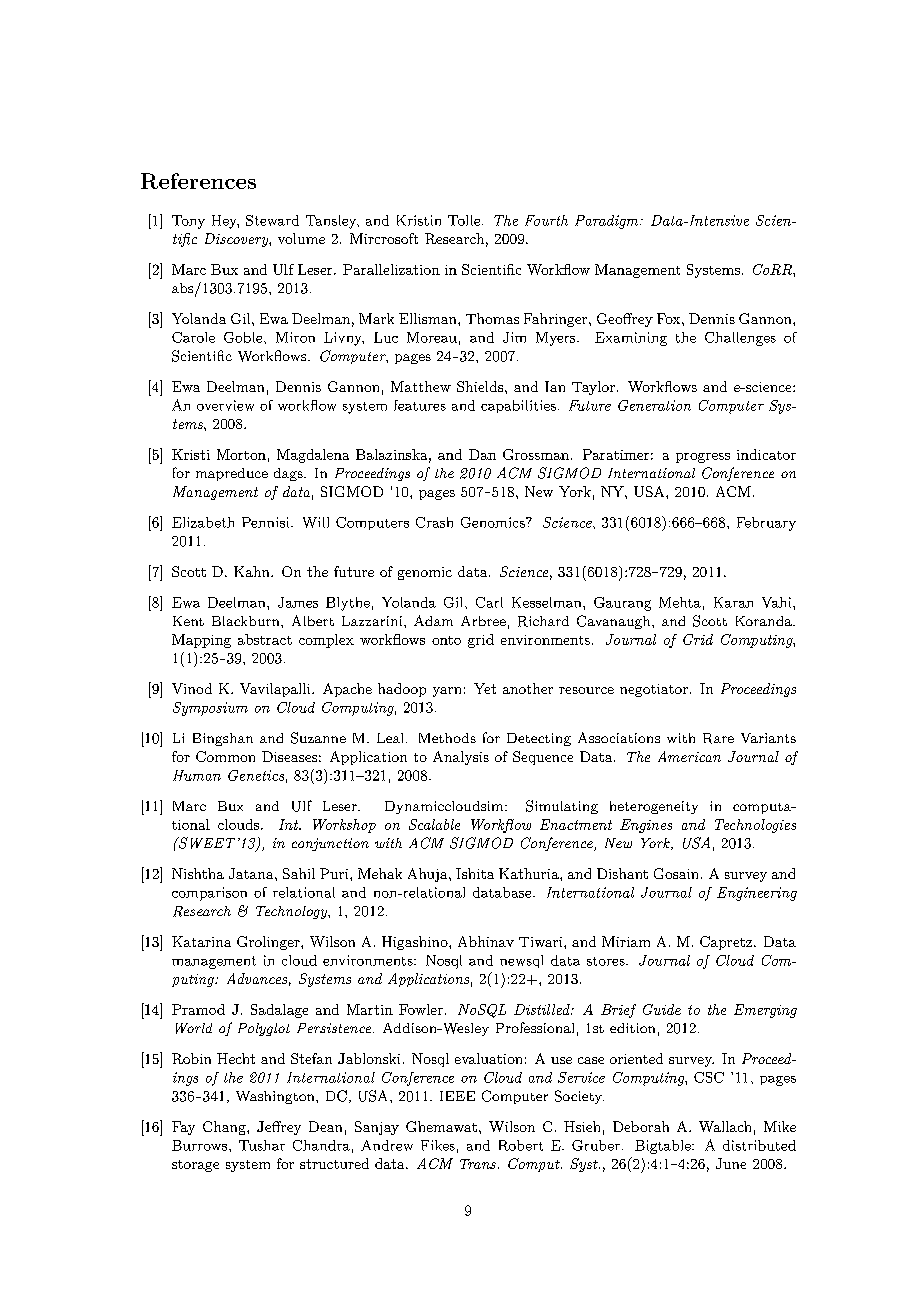  I want to click on negotiator, so click(654, 690).
